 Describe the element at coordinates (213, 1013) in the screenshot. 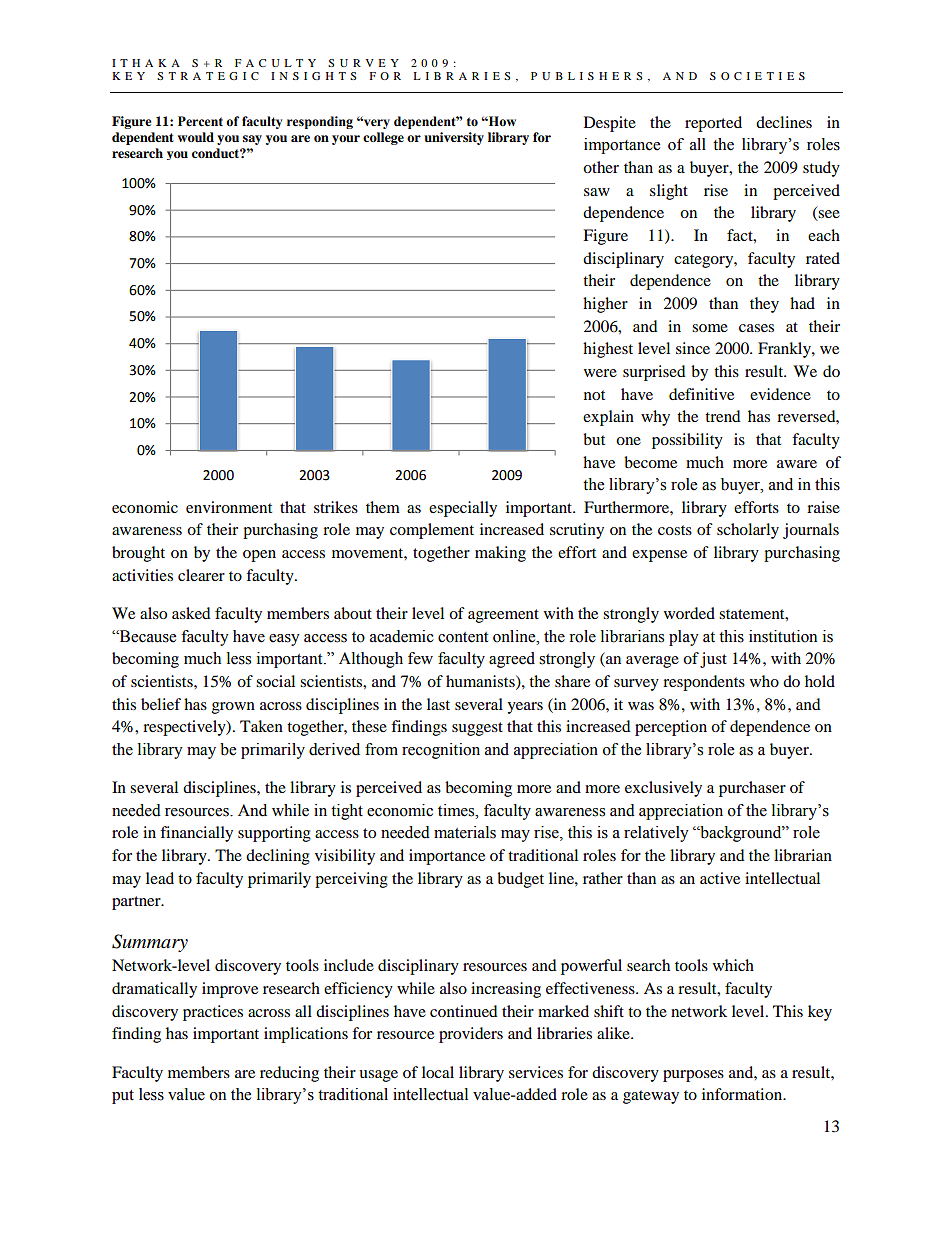

I see `practices` at that location.
